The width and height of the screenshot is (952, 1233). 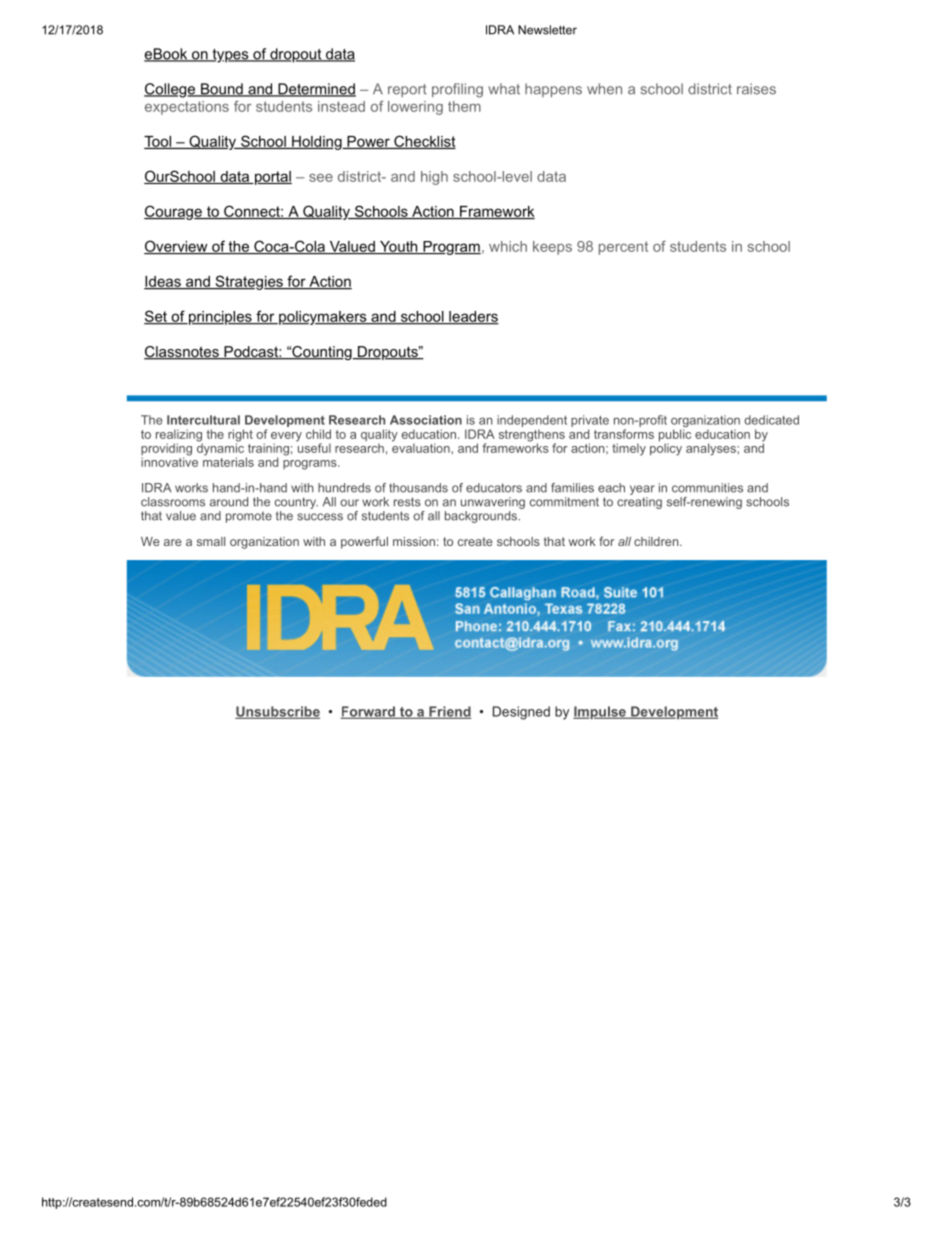 What do you see at coordinates (771, 420) in the screenshot?
I see `dedicated` at bounding box center [771, 420].
